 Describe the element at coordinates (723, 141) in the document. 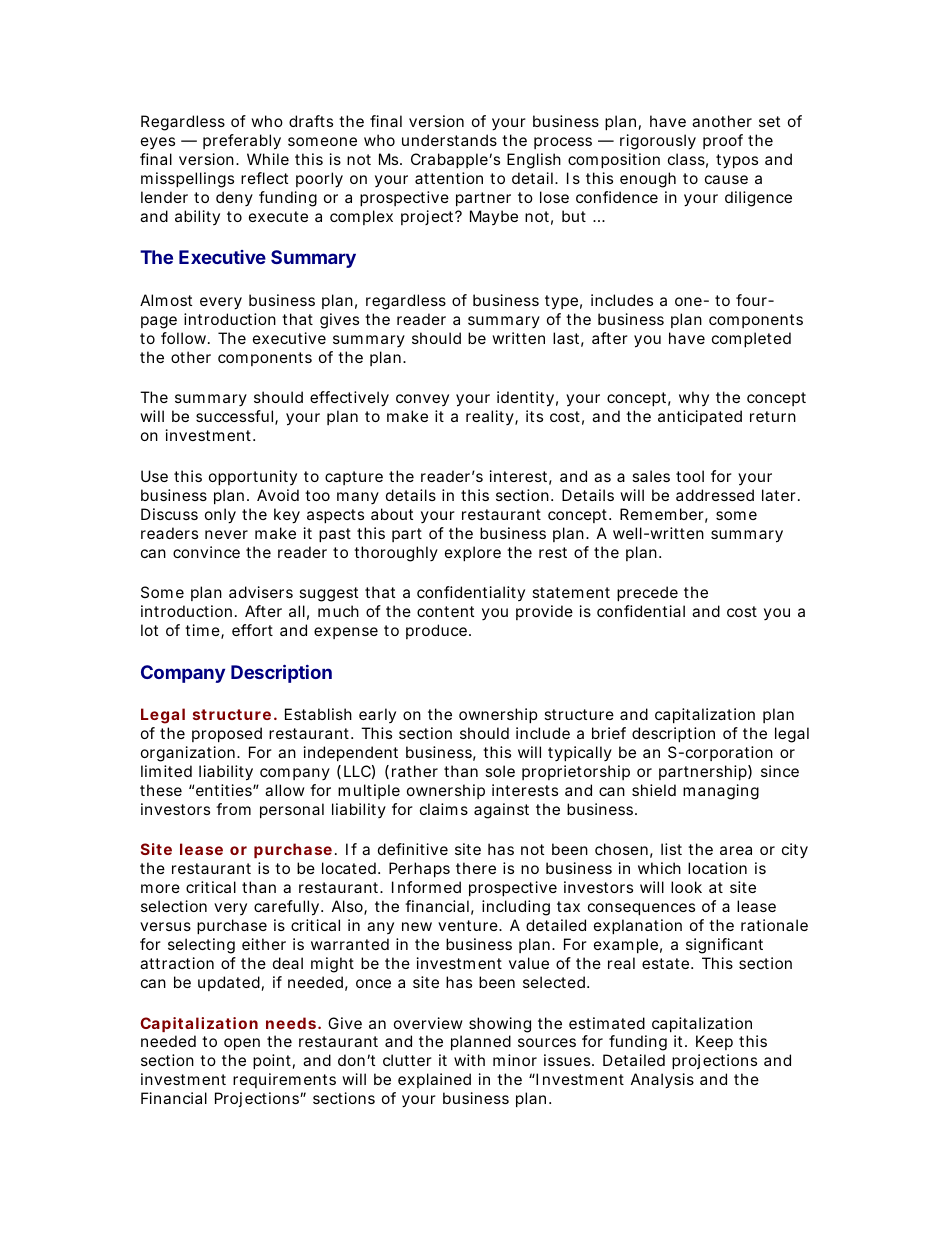

I see `proof` at that location.
